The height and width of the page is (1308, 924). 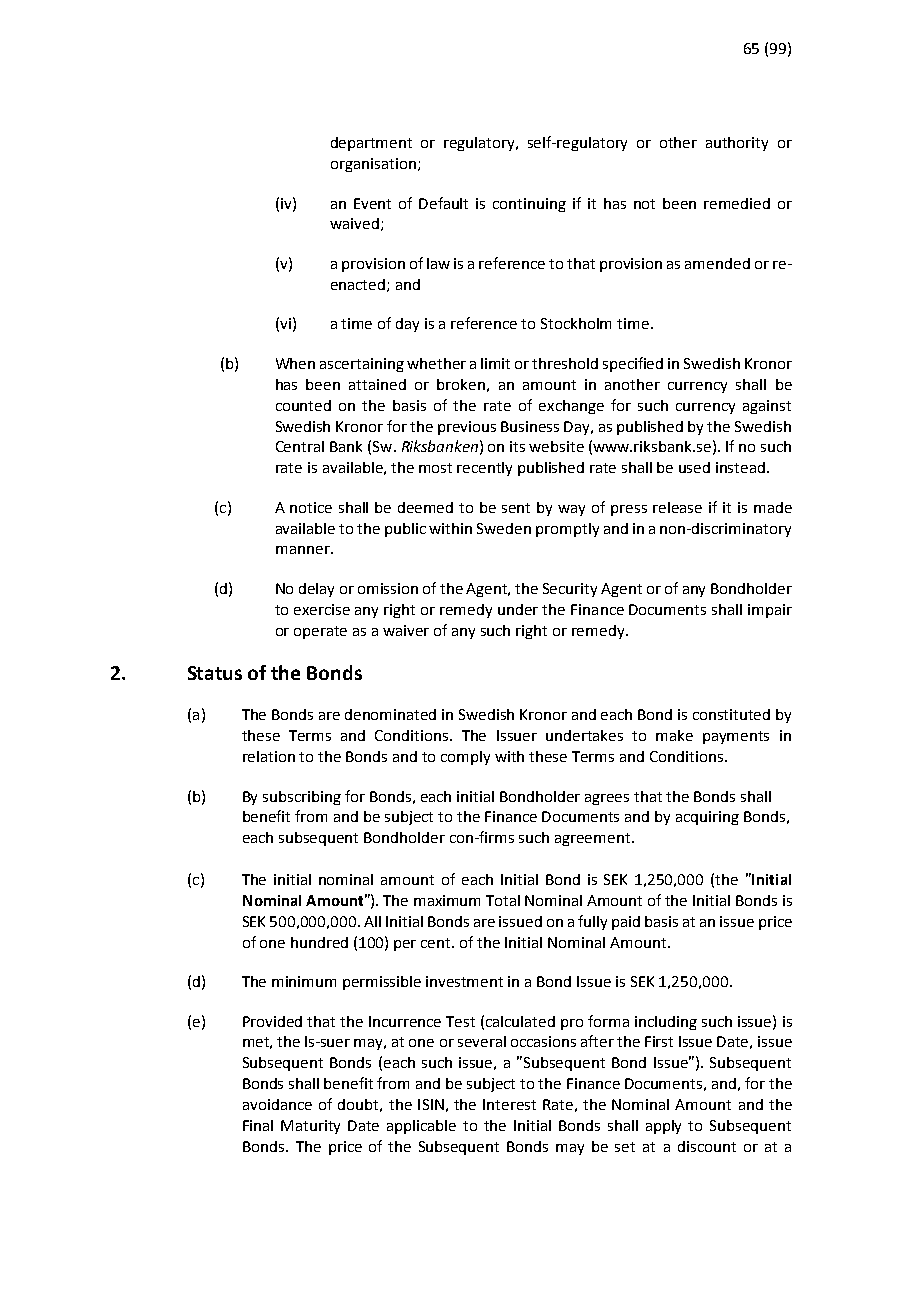 I want to click on remedied, so click(x=737, y=203).
